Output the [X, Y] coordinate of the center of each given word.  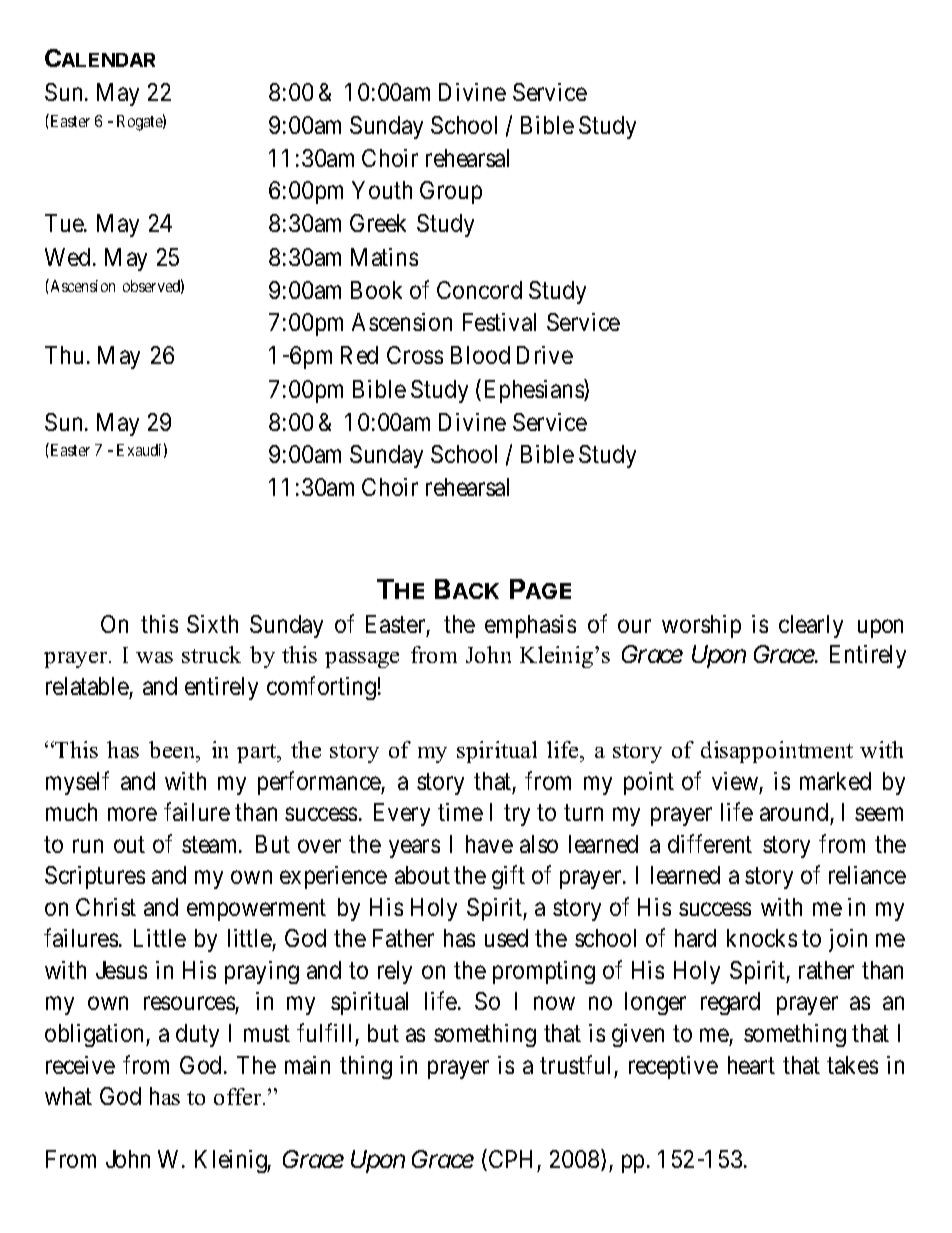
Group [451, 192]
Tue [65, 223]
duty [197, 1035]
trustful [575, 1064]
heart [751, 1065]
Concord [479, 290]
